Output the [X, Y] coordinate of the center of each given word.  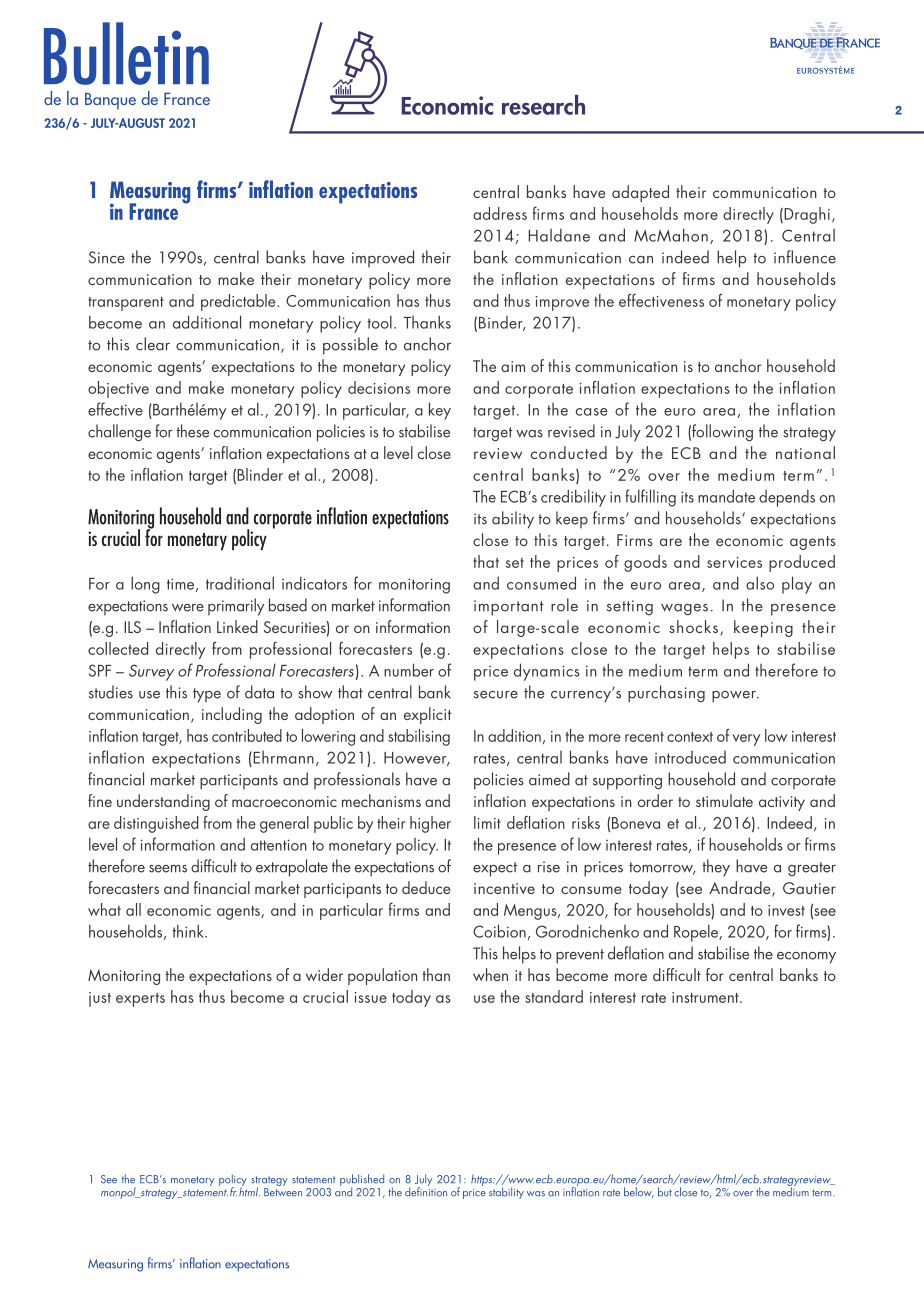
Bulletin [126, 53]
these [192, 431]
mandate [726, 496]
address [500, 213]
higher [430, 824]
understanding [163, 802]
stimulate [724, 800]
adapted [640, 193]
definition [426, 1191]
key [440, 411]
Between [283, 1192]
